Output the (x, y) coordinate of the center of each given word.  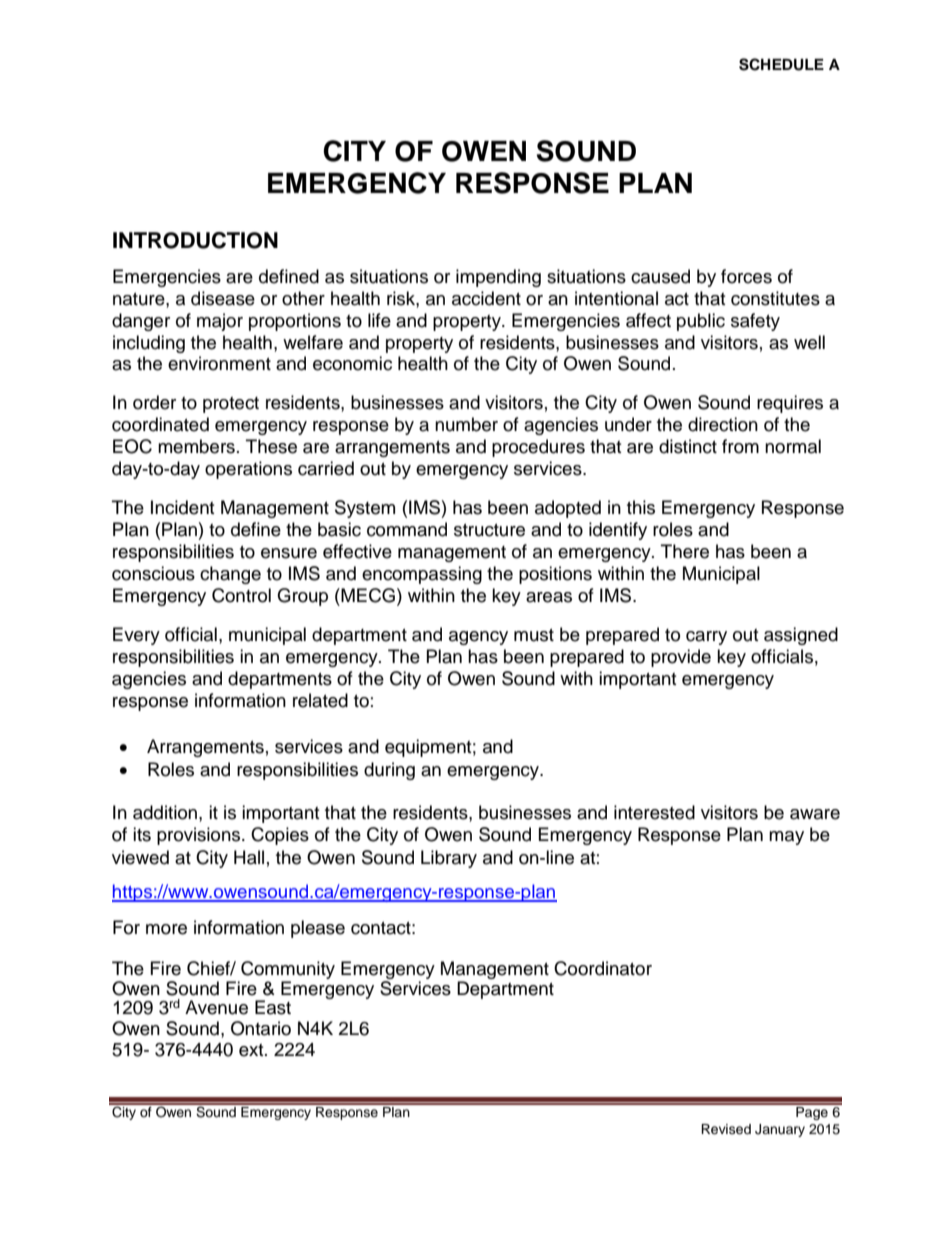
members (196, 446)
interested (654, 812)
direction (723, 424)
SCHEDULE (781, 64)
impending (498, 278)
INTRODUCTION (195, 240)
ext (252, 1050)
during (389, 771)
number (466, 424)
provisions (200, 836)
